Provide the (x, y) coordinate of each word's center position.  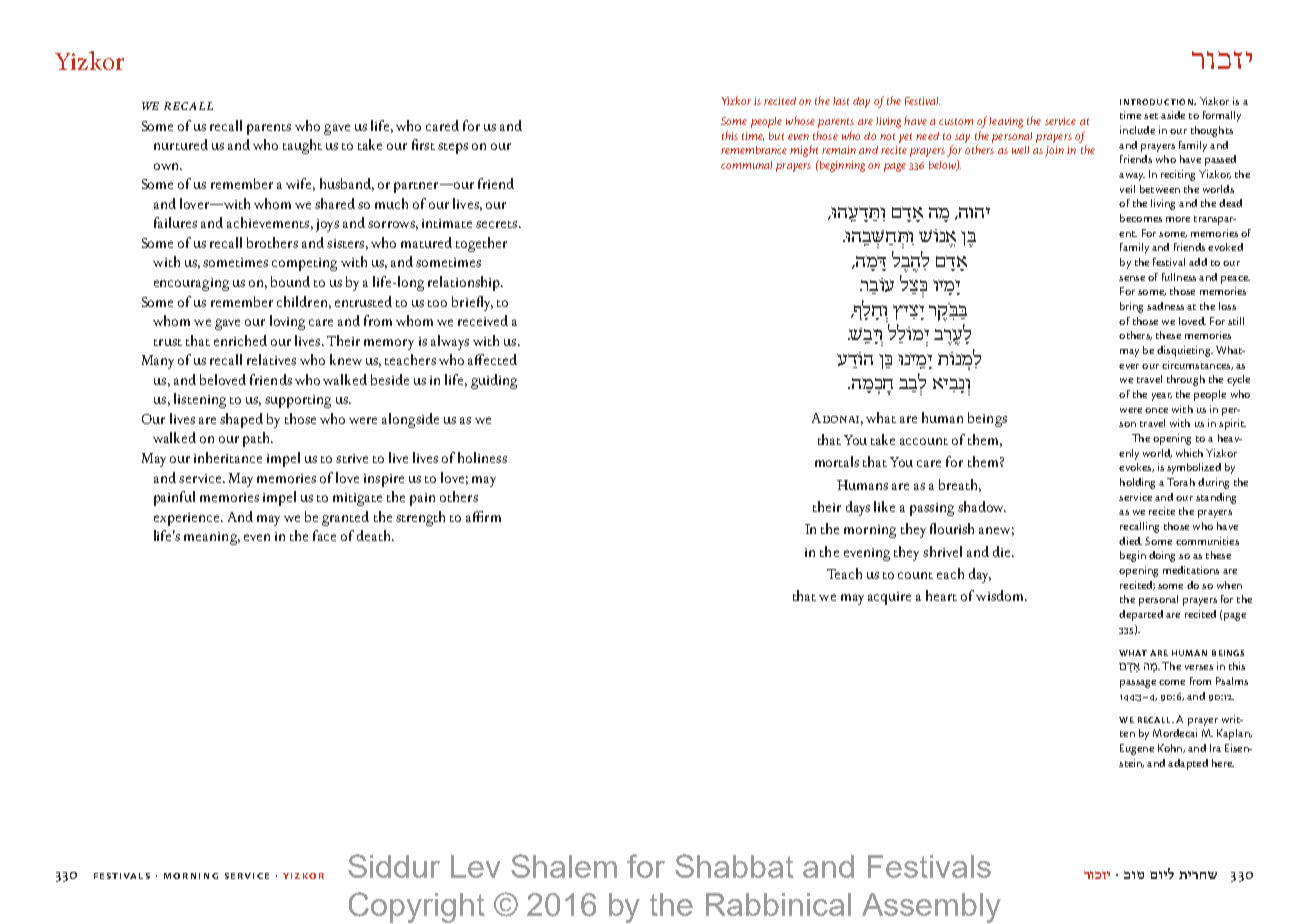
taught (302, 146)
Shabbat (734, 866)
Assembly (931, 908)
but (776, 136)
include (1137, 130)
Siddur (394, 866)
